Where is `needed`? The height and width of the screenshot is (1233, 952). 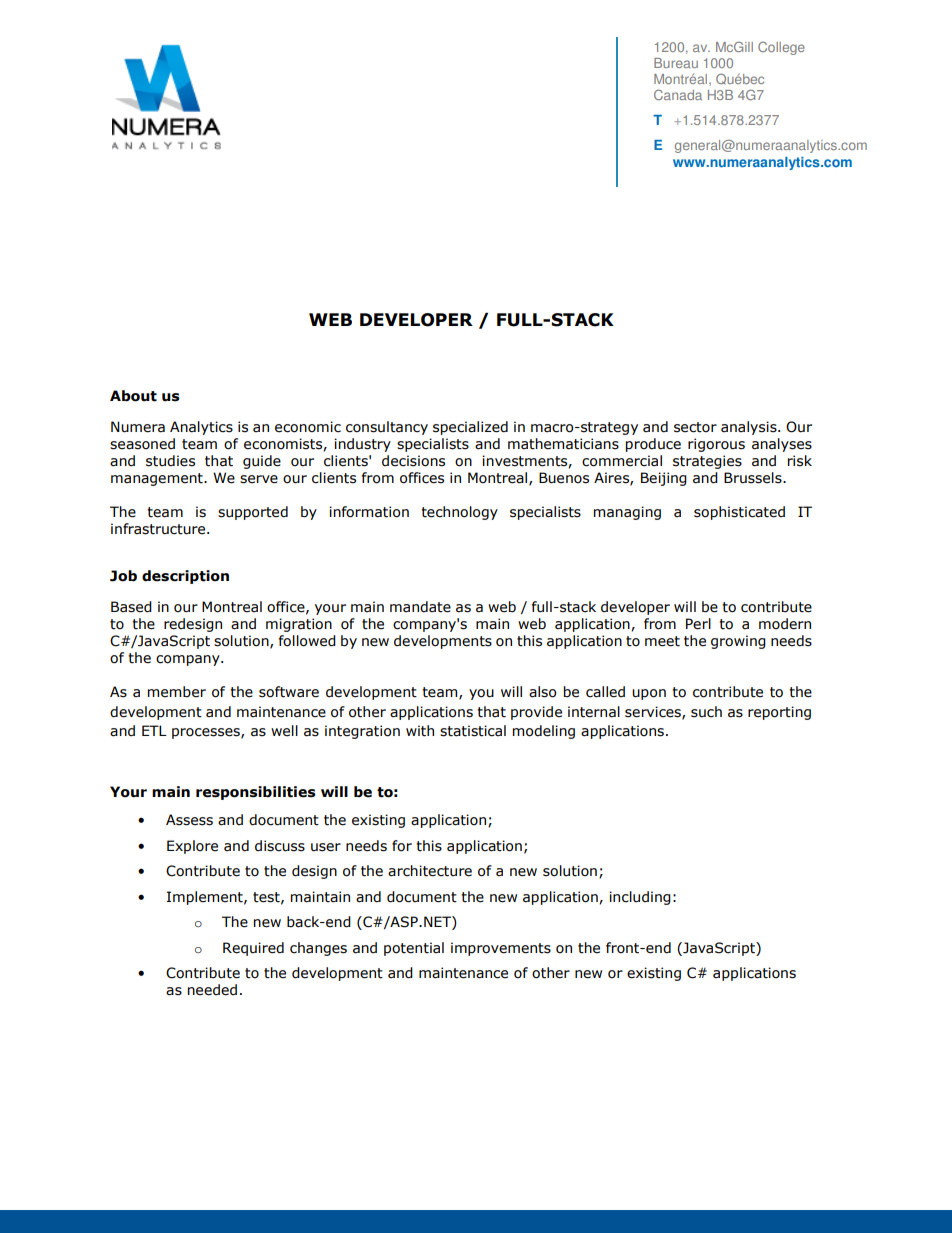 needed is located at coordinates (212, 990).
